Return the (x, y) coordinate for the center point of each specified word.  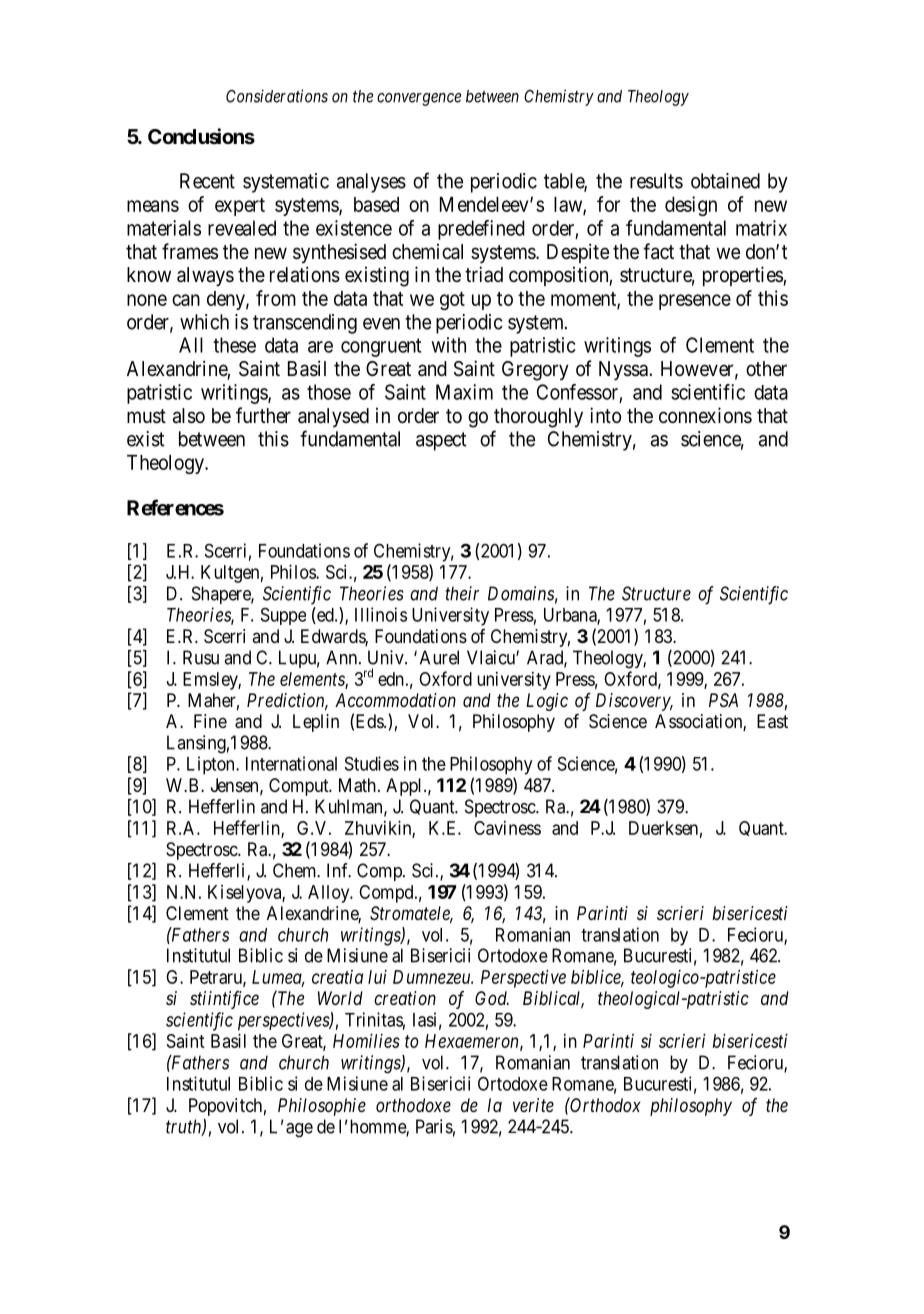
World (340, 998)
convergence (419, 99)
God (492, 998)
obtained (725, 181)
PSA (723, 700)
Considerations (277, 96)
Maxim (464, 392)
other (766, 368)
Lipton (212, 765)
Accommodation (395, 700)
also (189, 416)
